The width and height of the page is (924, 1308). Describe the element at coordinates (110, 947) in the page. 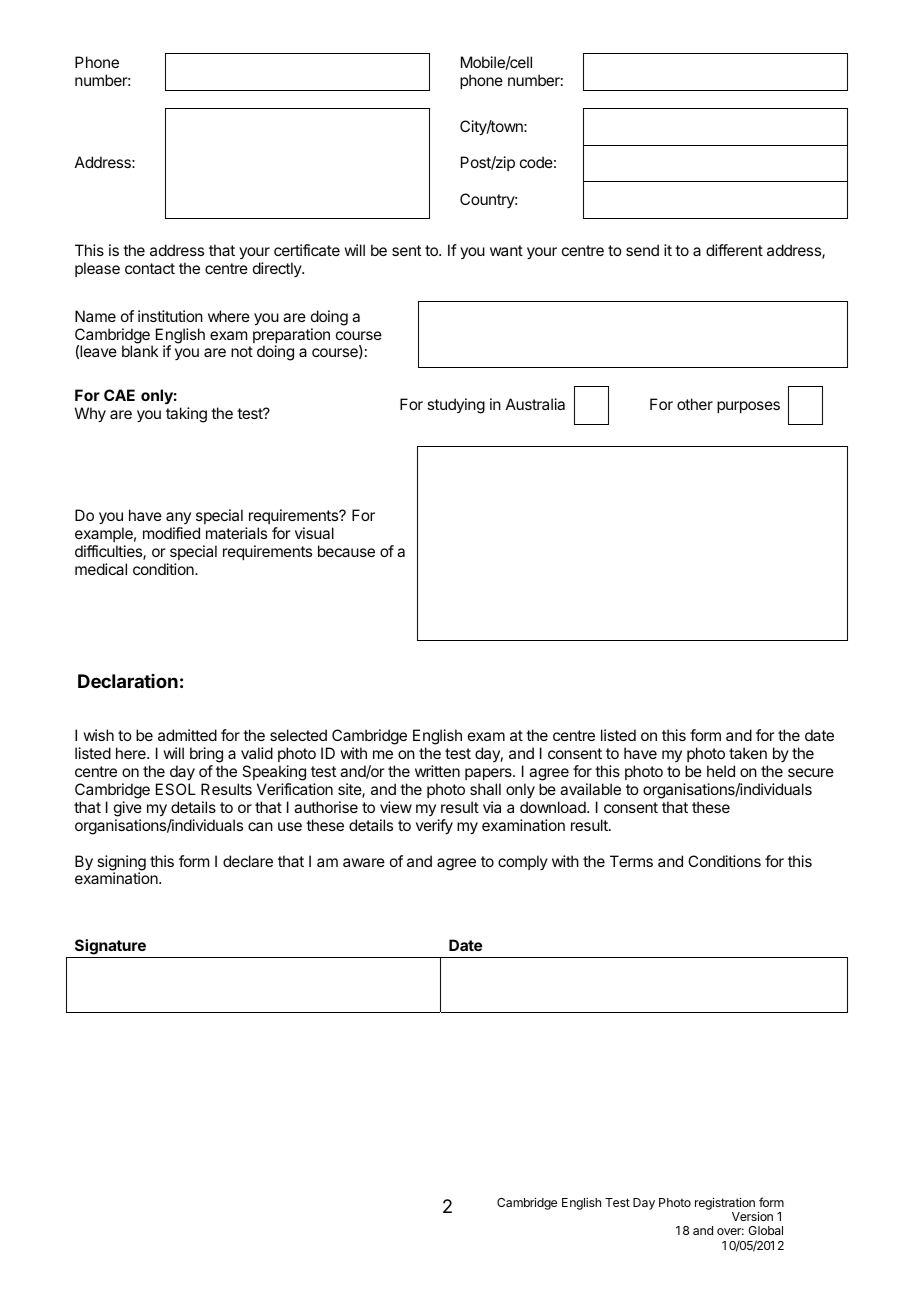

I see `Signature` at that location.
